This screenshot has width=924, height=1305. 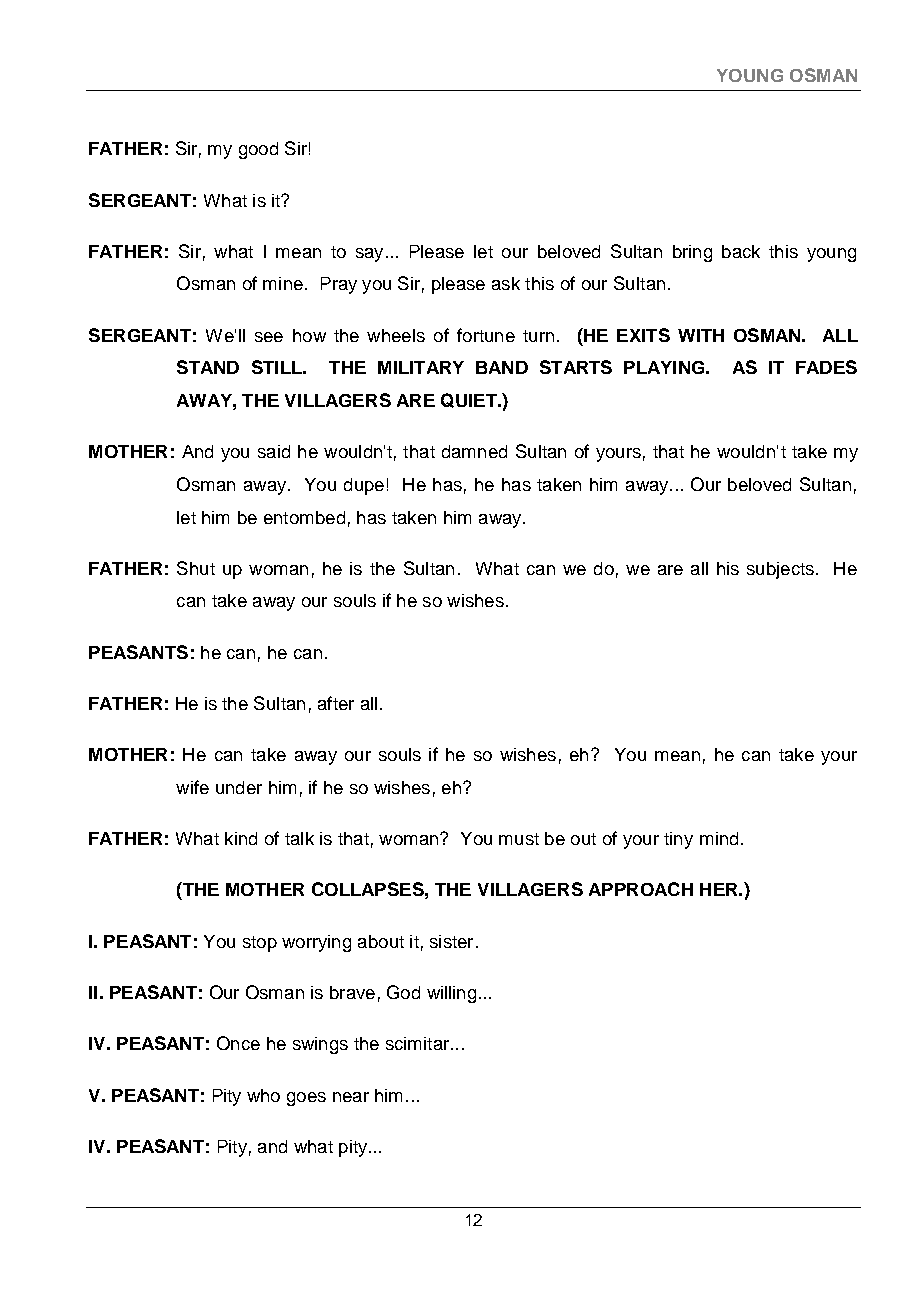 What do you see at coordinates (263, 1095) in the screenshot?
I see `who` at bounding box center [263, 1095].
